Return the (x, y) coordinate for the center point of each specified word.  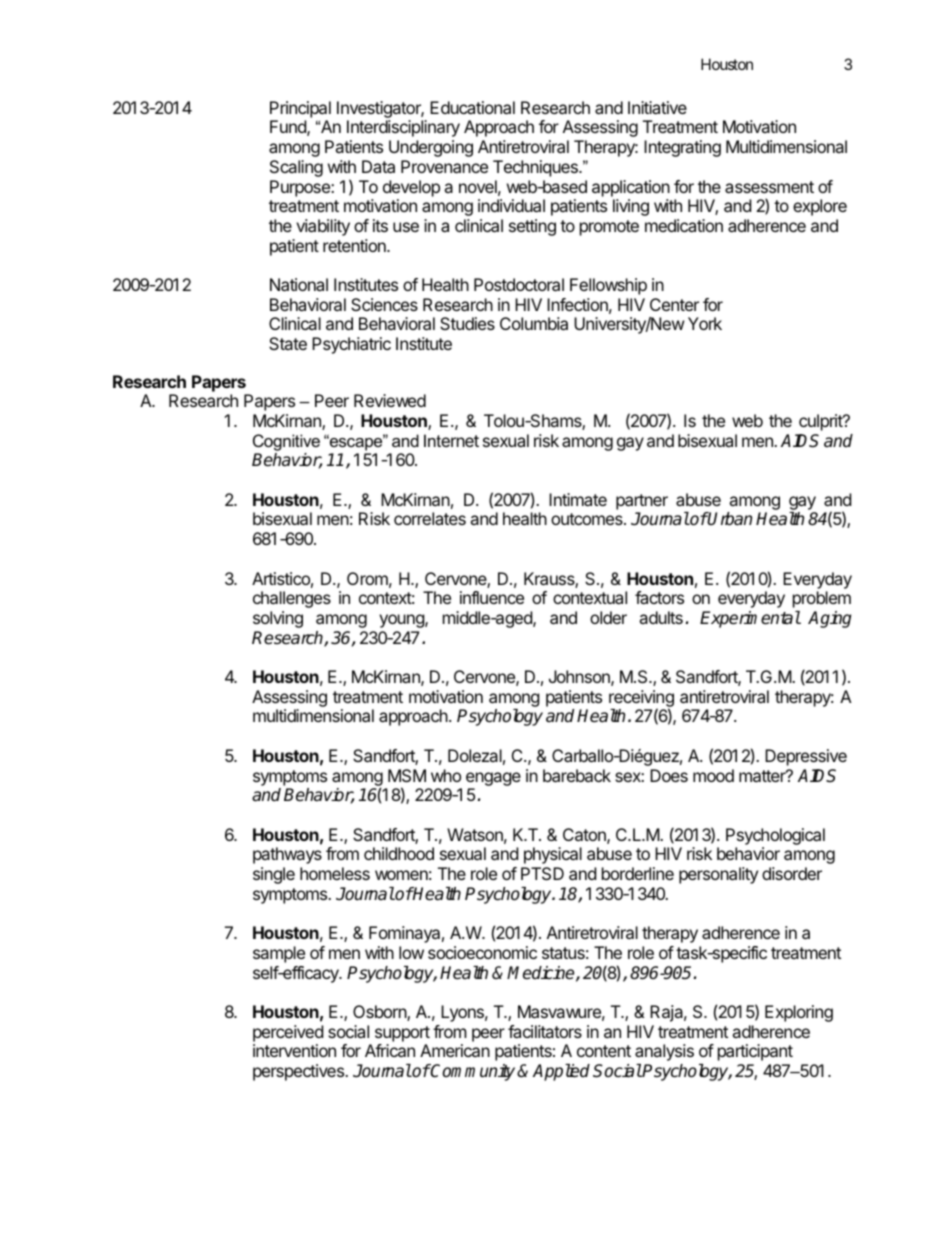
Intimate (578, 499)
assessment (769, 187)
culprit (821, 422)
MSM (407, 775)
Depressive (806, 757)
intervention (294, 1050)
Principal (300, 109)
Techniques (536, 168)
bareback (577, 775)
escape (356, 443)
